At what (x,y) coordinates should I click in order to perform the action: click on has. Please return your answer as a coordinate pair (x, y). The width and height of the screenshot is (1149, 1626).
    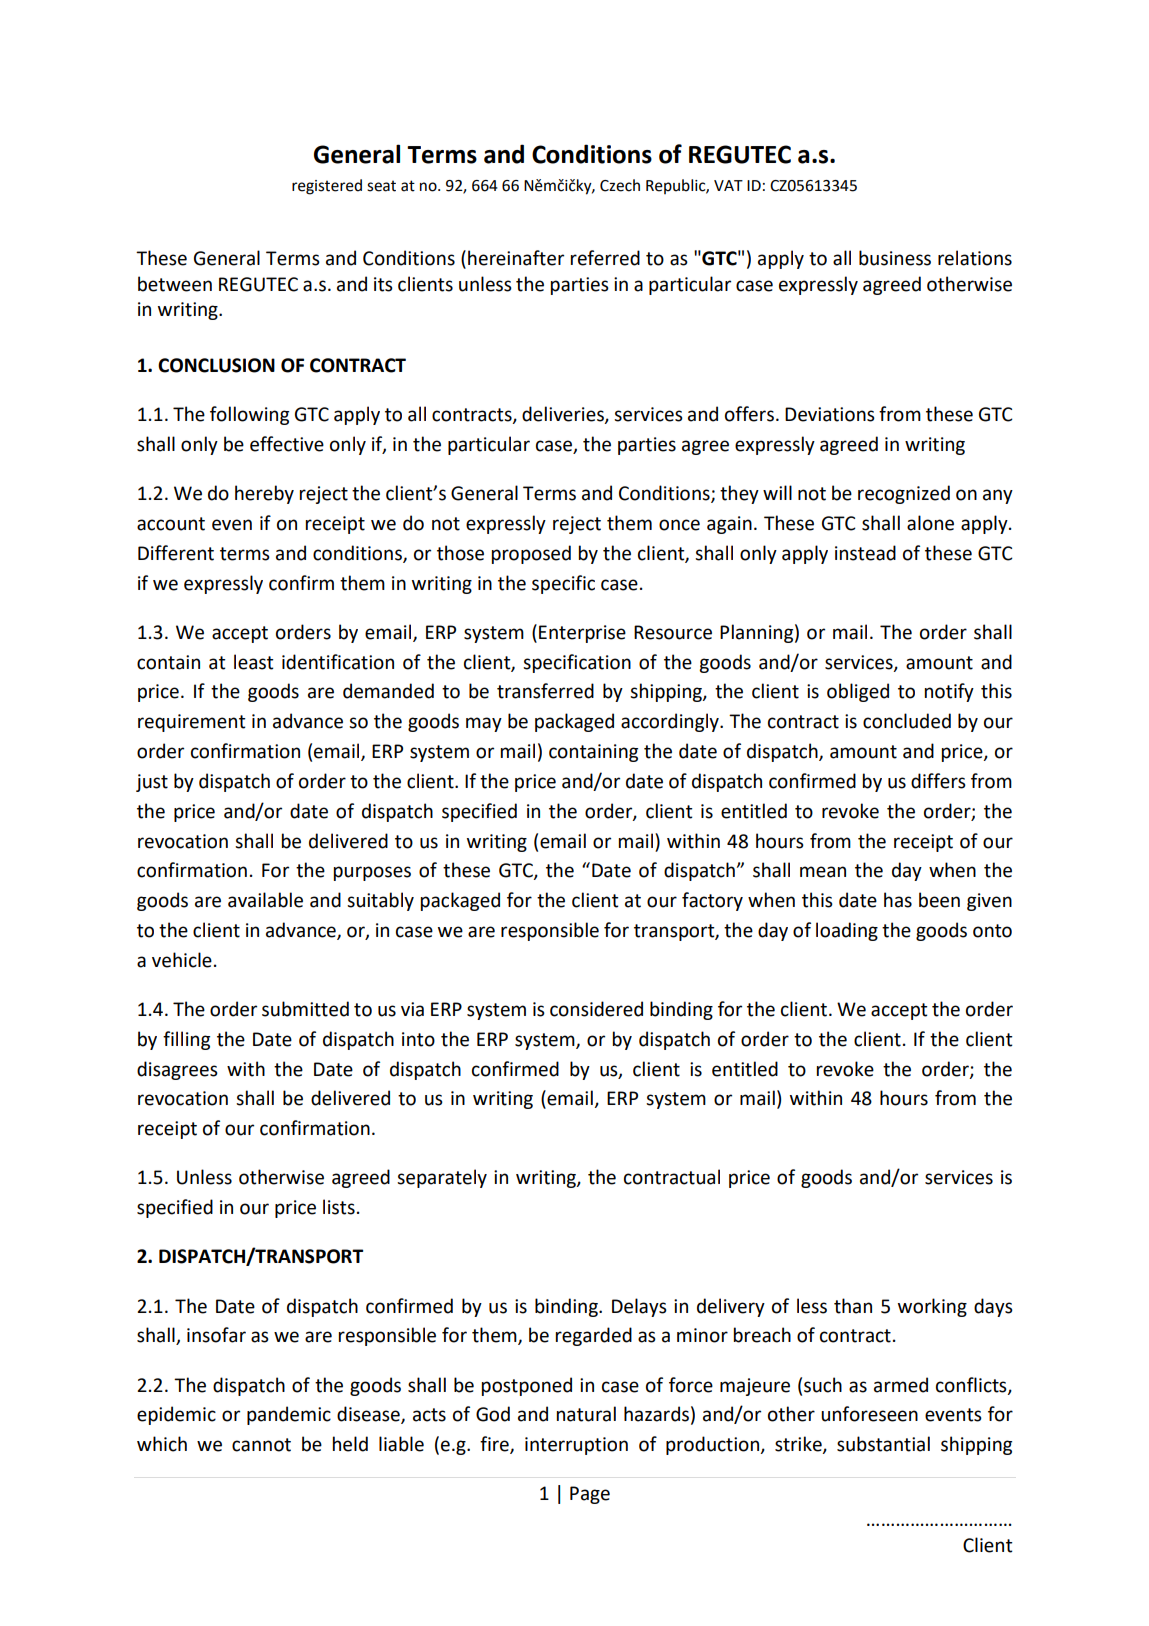
    Looking at the image, I should click on (898, 900).
